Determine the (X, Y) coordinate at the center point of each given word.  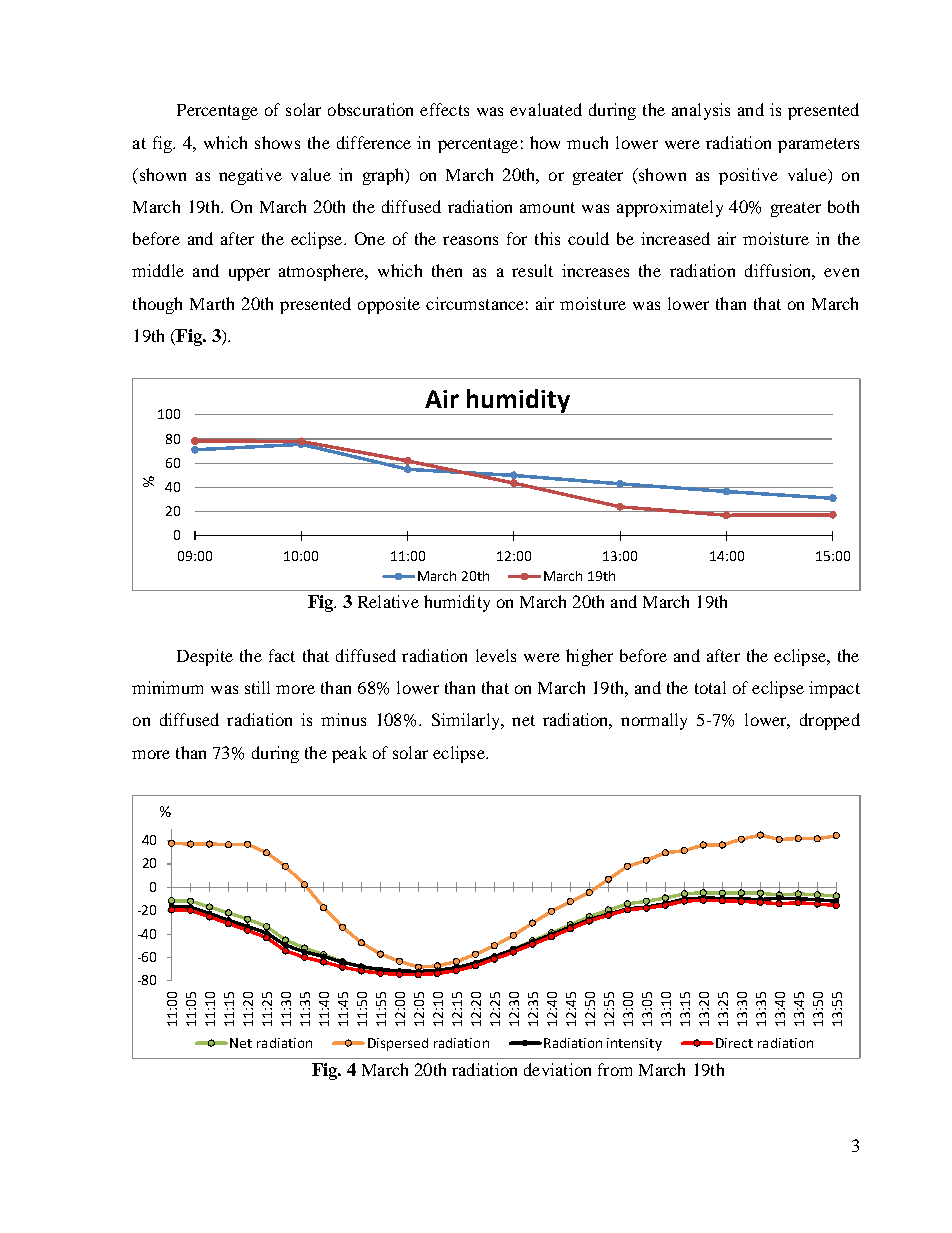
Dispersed (398, 1044)
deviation (557, 1069)
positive (748, 176)
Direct (734, 1043)
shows (277, 142)
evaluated (546, 109)
